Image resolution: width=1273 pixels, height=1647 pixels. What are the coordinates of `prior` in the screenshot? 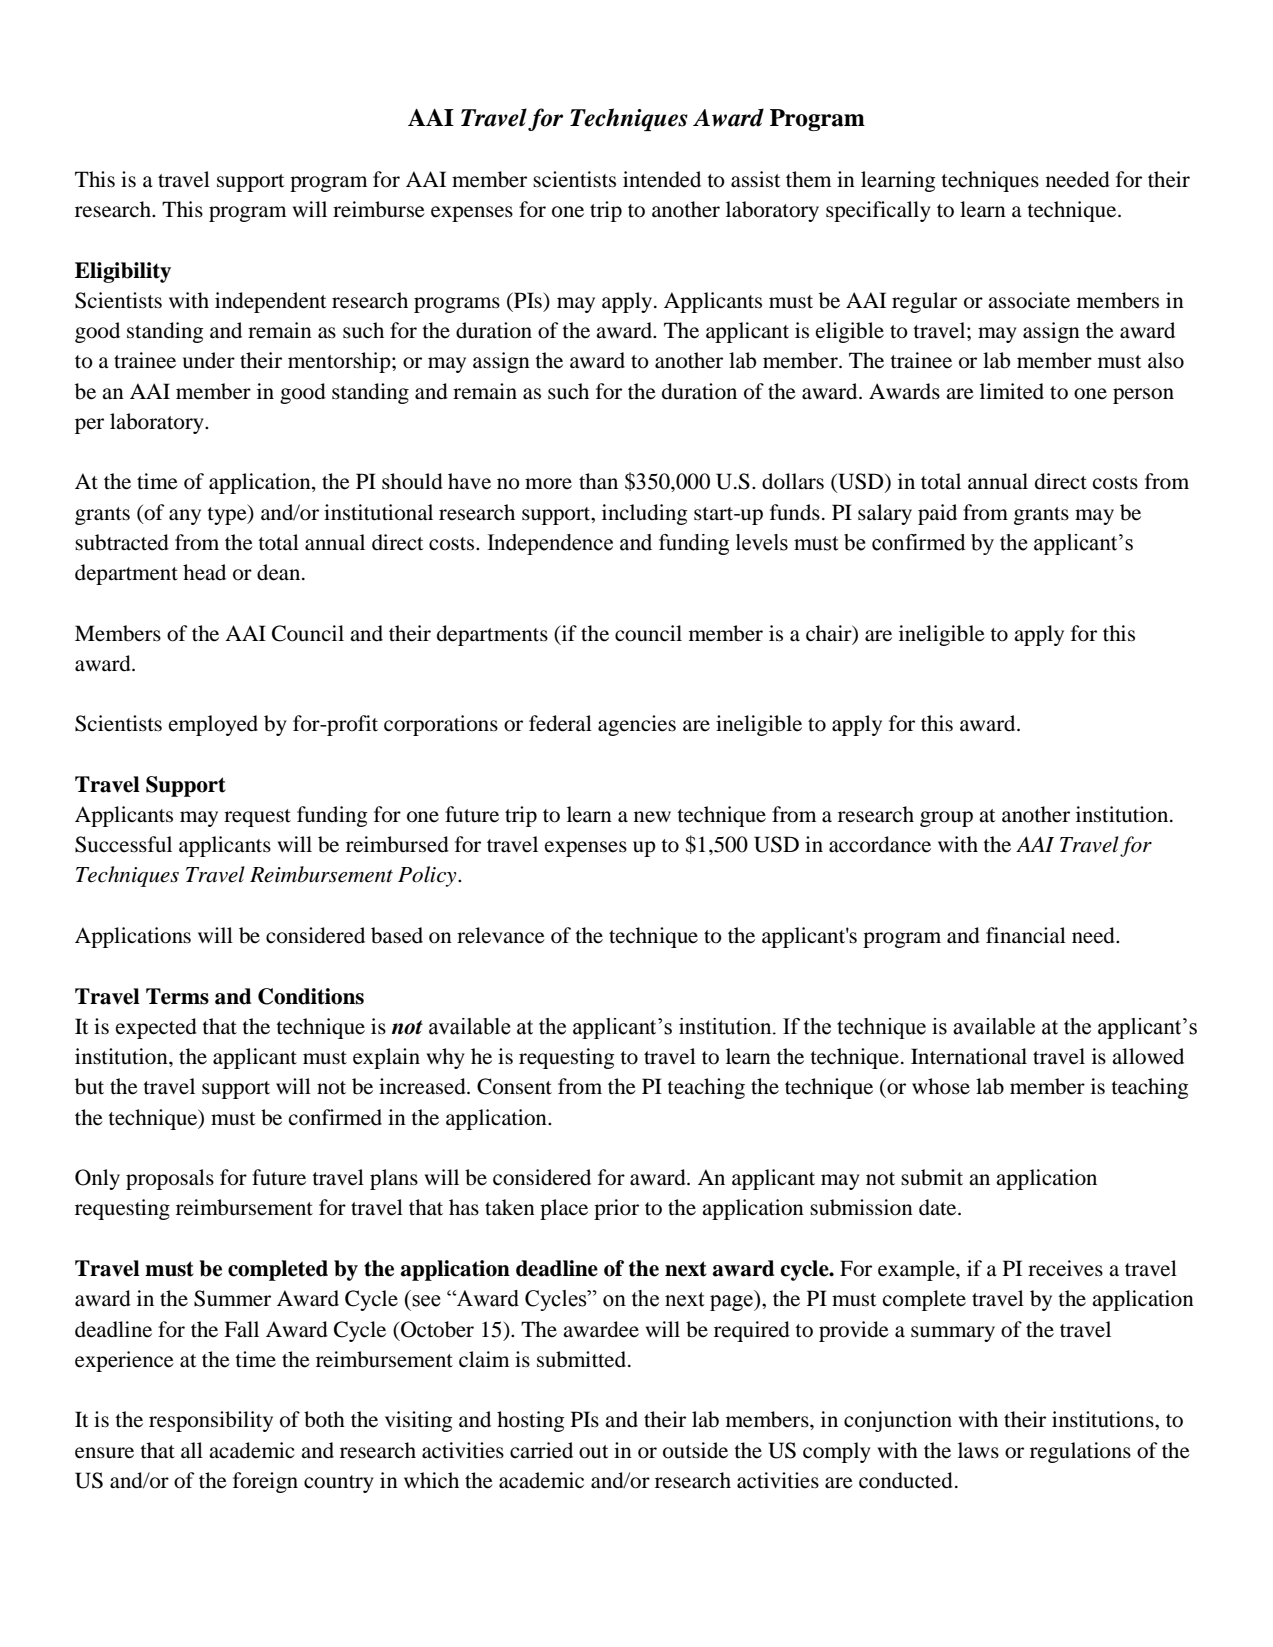 It's located at (616, 1209).
